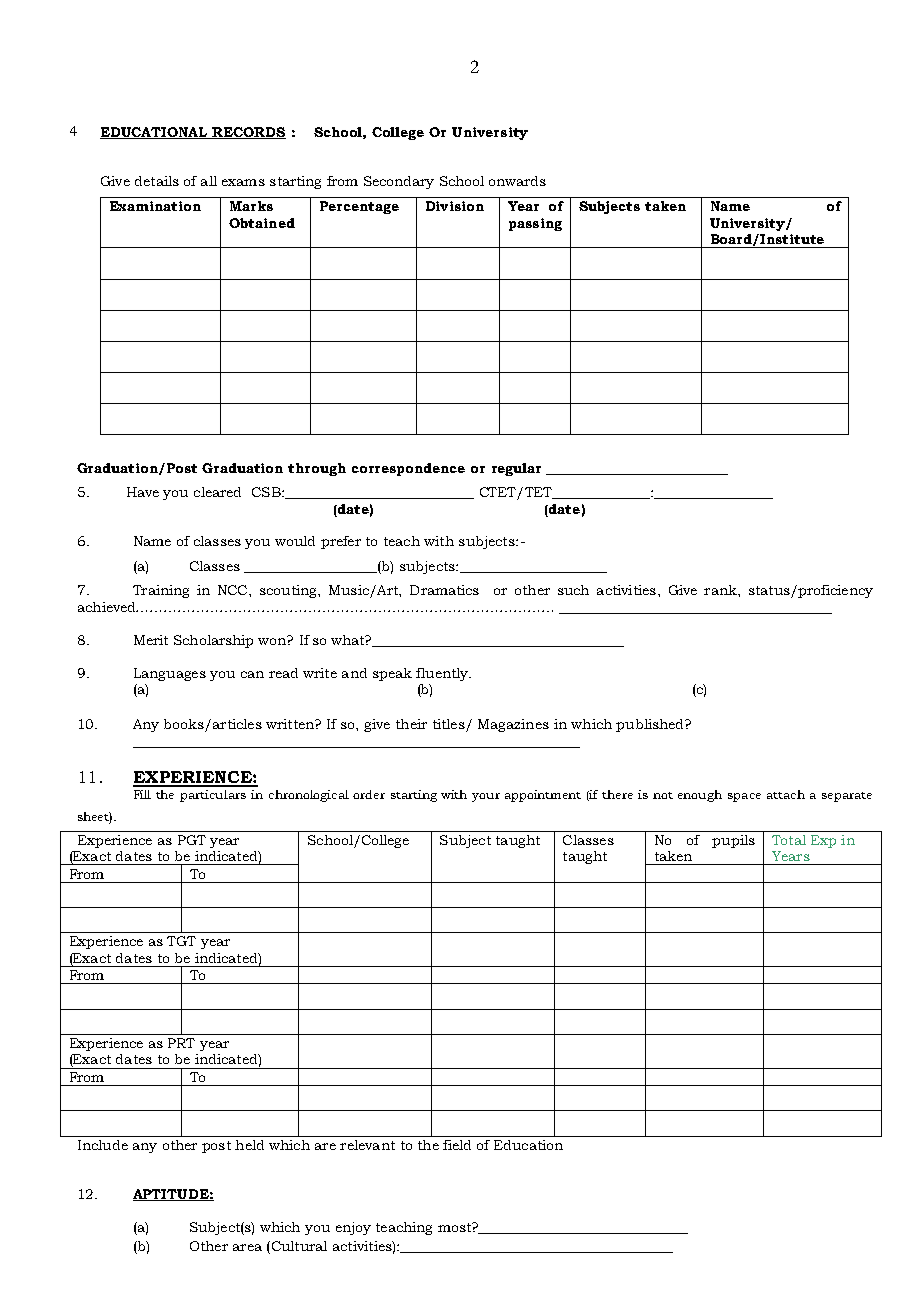  I want to click on area, so click(247, 1247).
